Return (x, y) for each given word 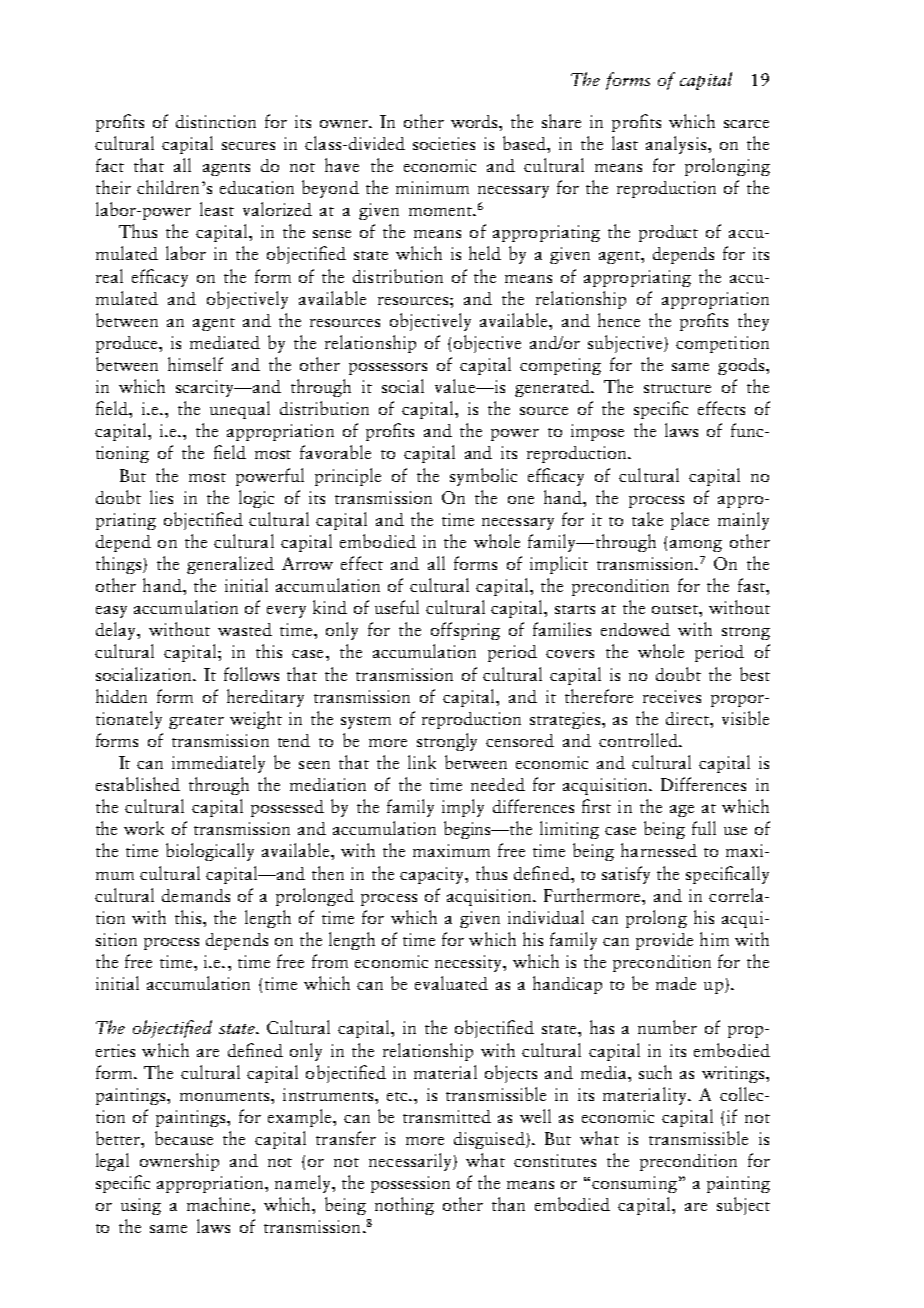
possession (410, 1184)
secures (248, 146)
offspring (465, 631)
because (184, 1138)
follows (251, 674)
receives (672, 696)
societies (444, 143)
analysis (676, 145)
